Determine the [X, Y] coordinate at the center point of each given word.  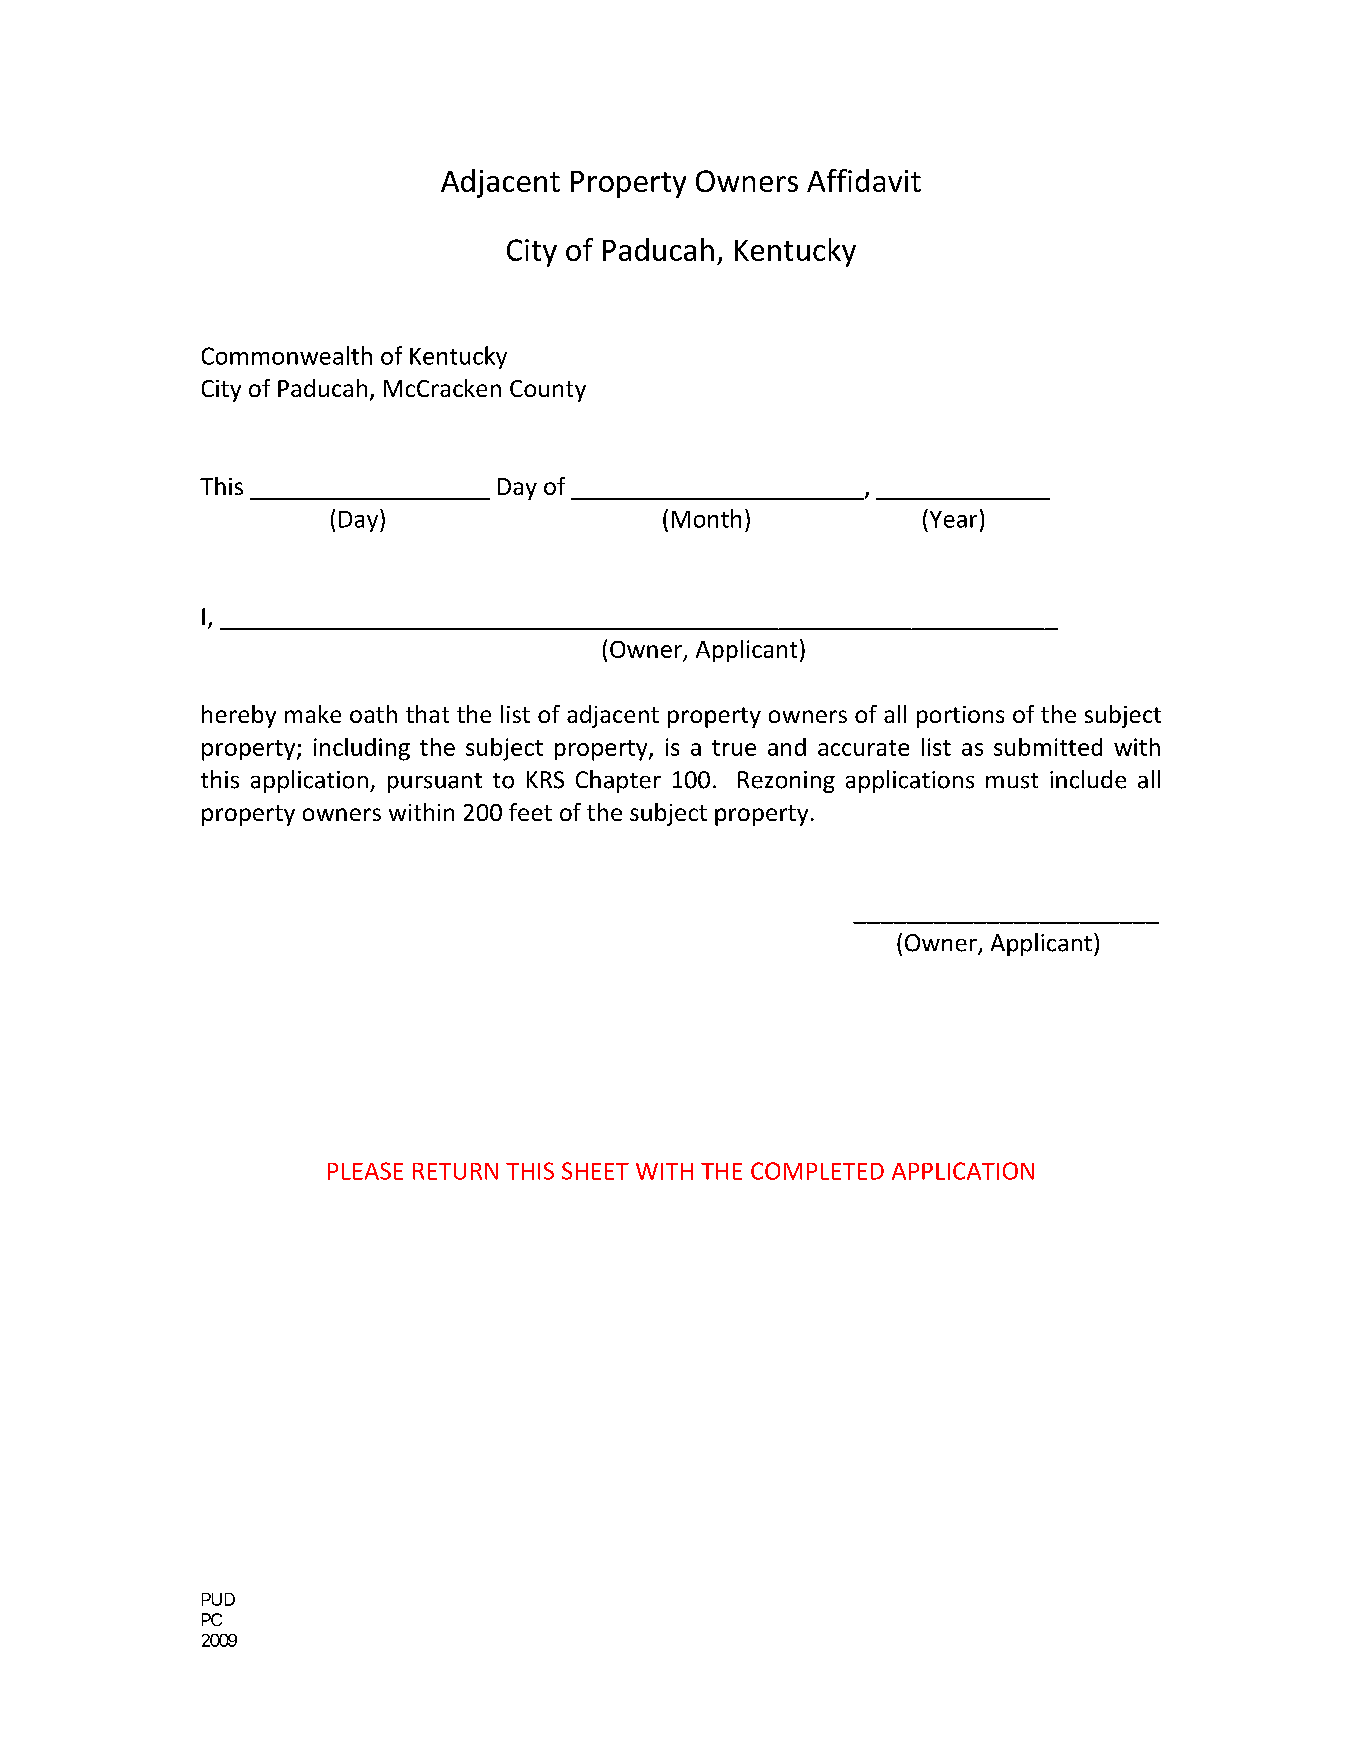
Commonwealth [287, 355]
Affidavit [864, 180]
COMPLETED [817, 1171]
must [1012, 781]
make [313, 714]
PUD [218, 1599]
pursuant [435, 783]
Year [952, 518]
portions [960, 717]
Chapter [618, 781]
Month [706, 518]
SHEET [595, 1171]
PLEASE [365, 1171]
